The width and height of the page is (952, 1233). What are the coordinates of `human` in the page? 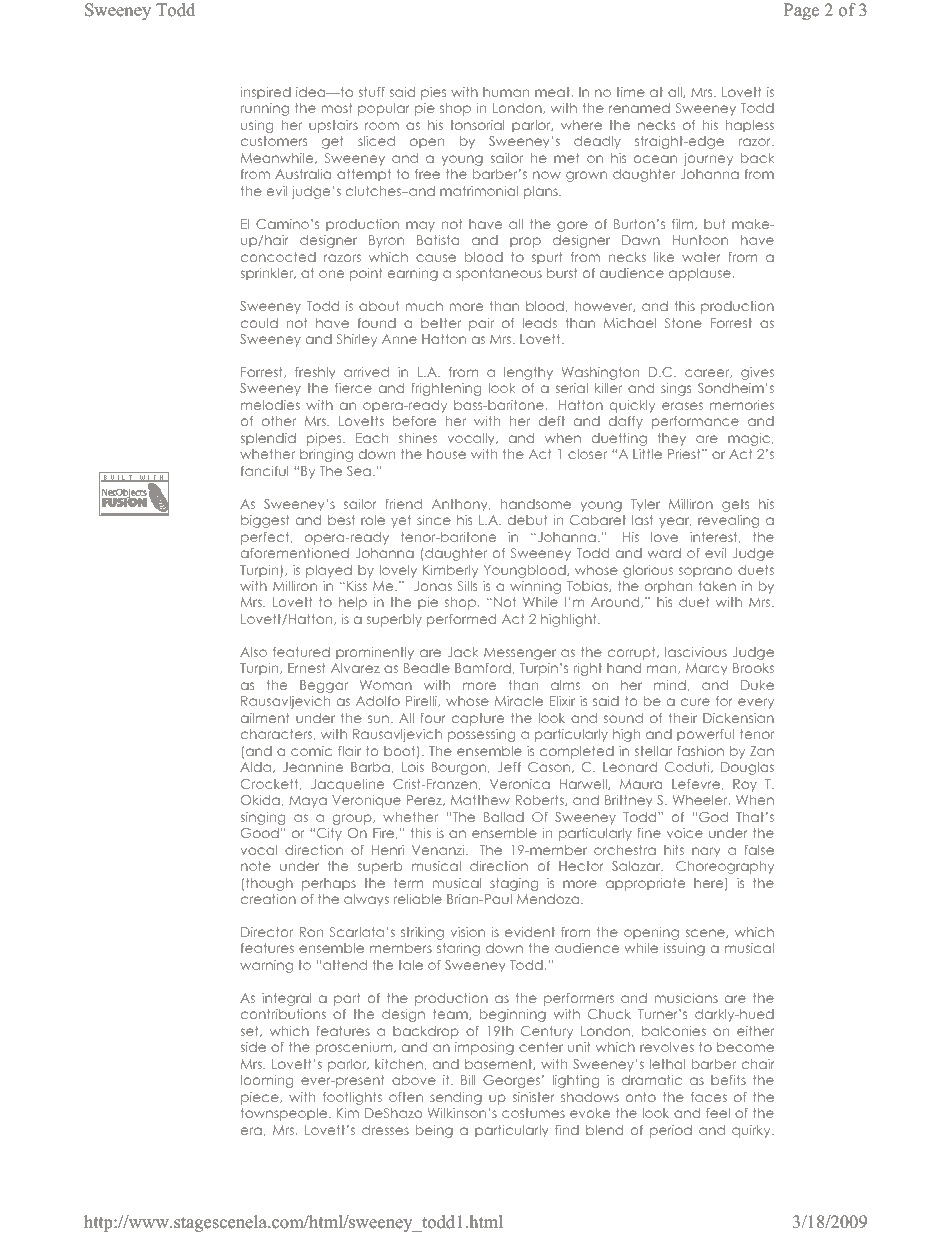 It's located at (506, 92).
